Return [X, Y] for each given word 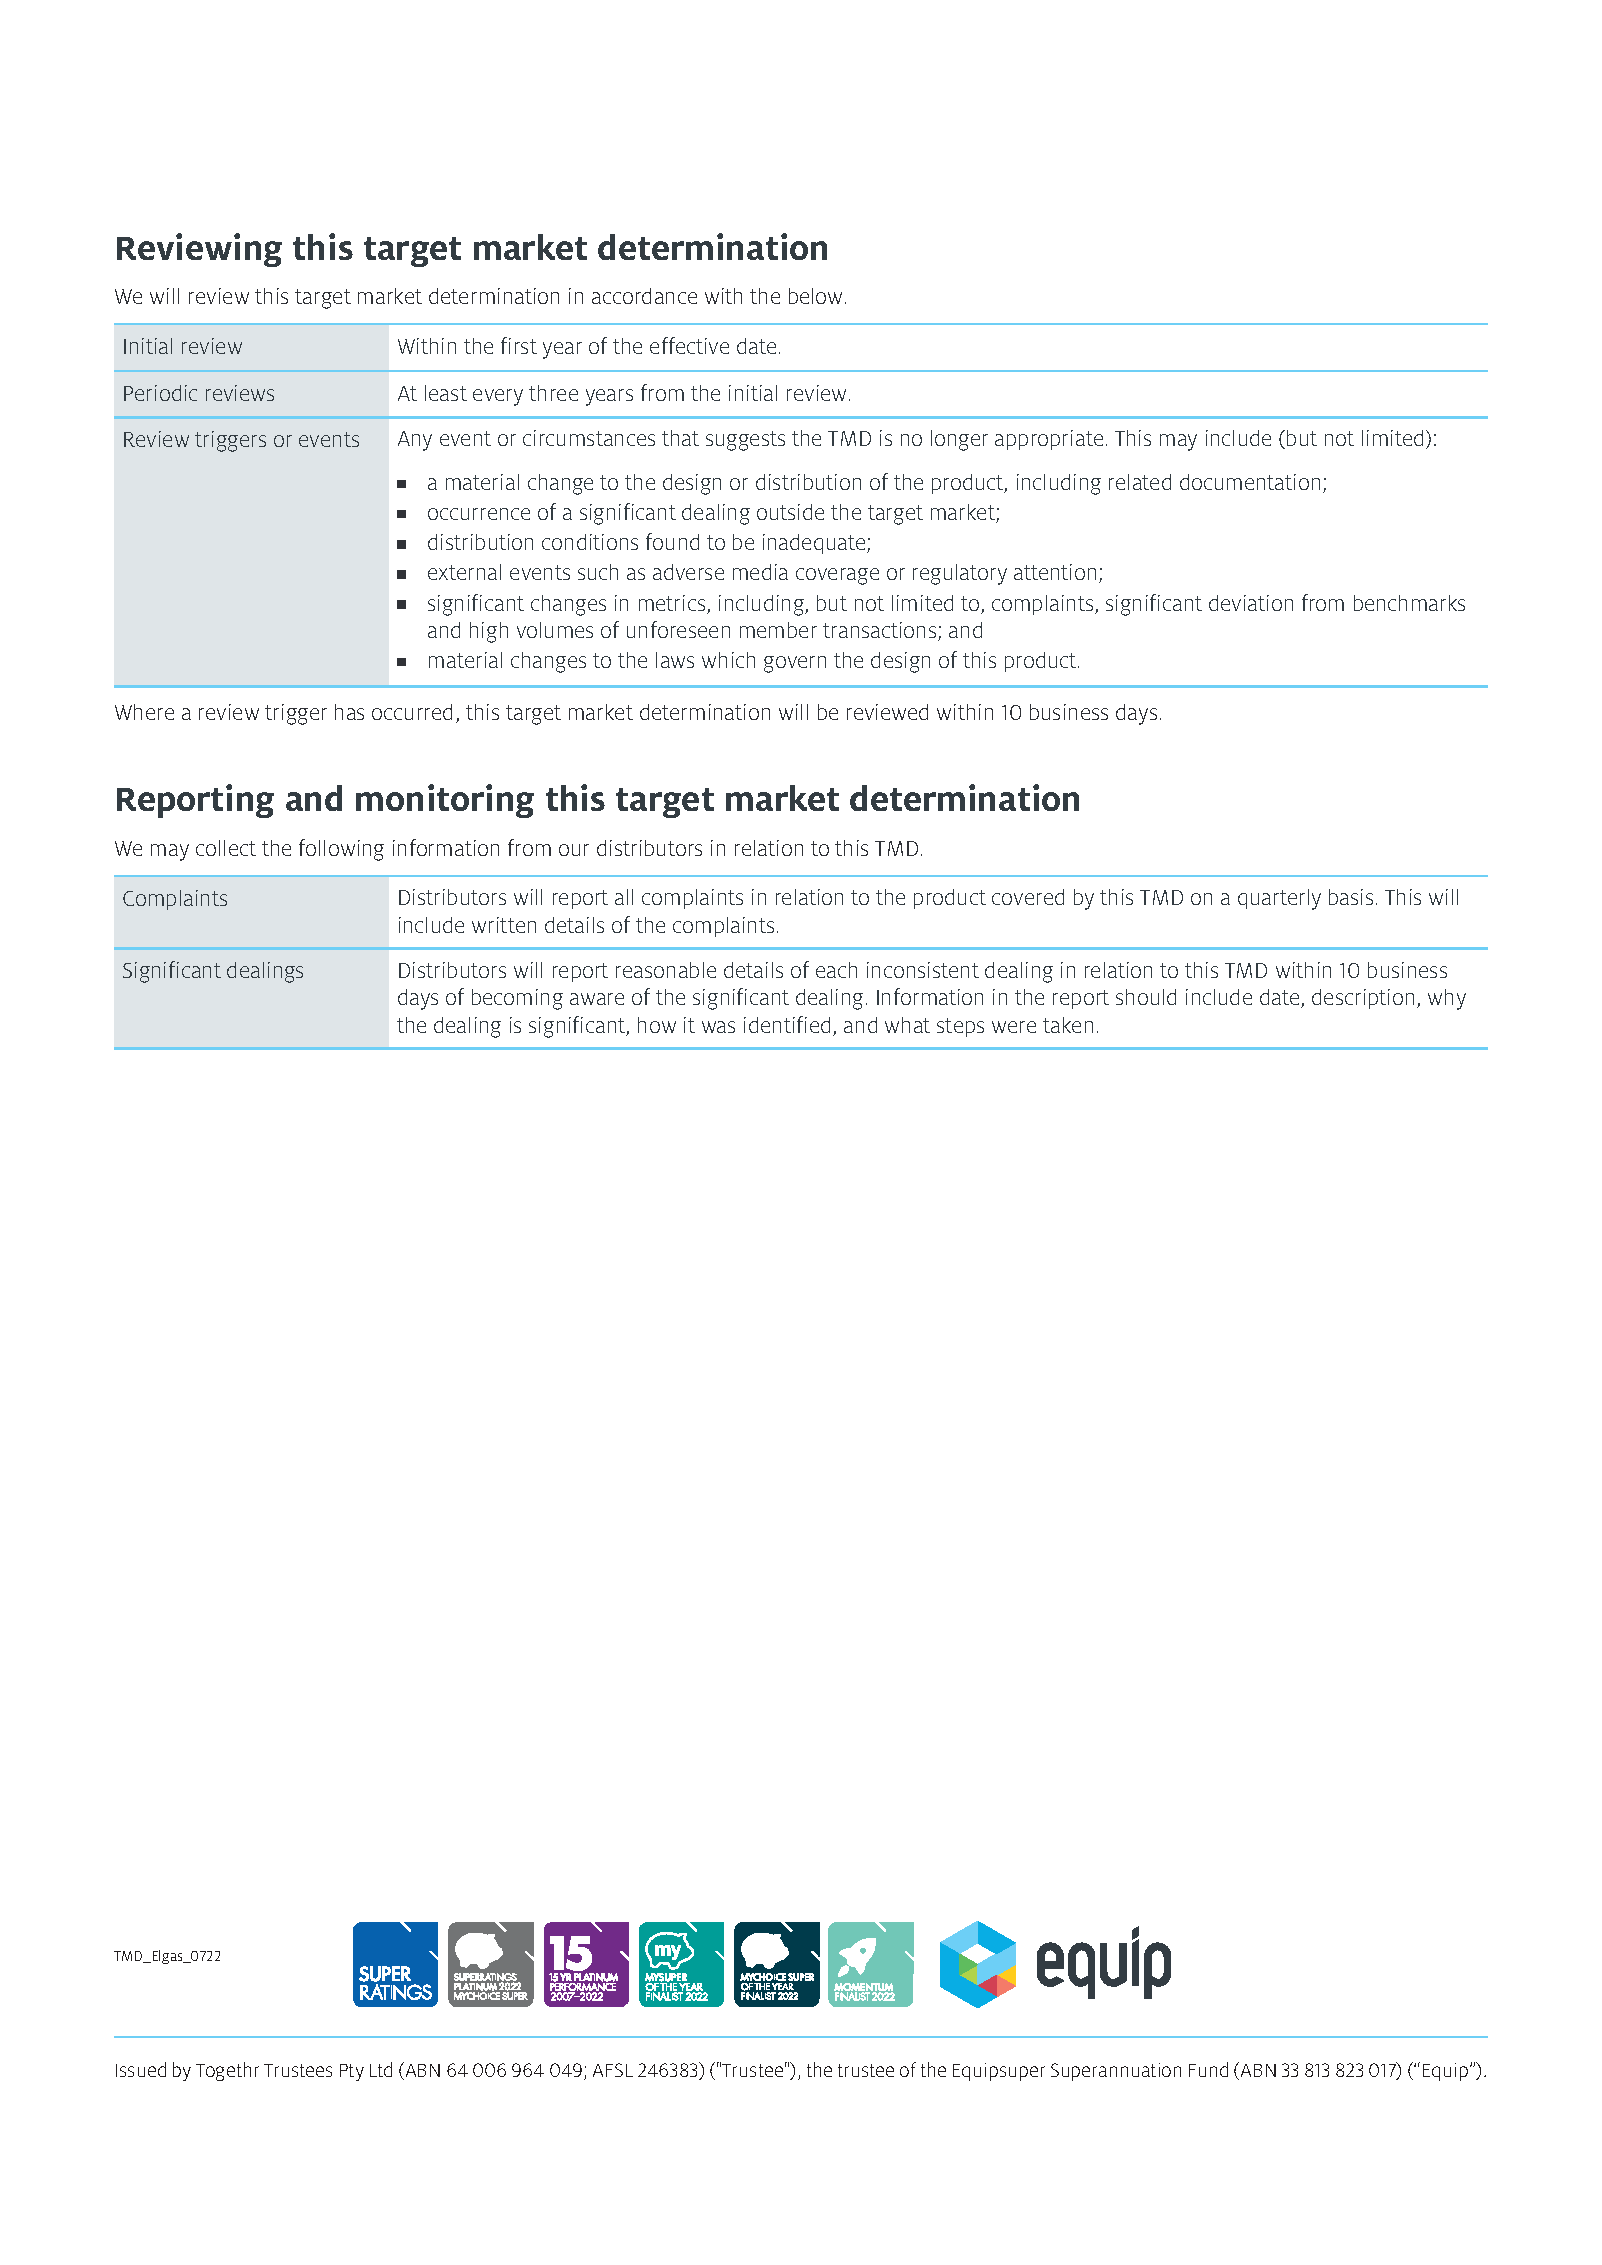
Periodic [160, 393]
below [817, 296]
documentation [1250, 482]
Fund [1208, 2069]
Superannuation [1116, 2072]
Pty [352, 2072]
